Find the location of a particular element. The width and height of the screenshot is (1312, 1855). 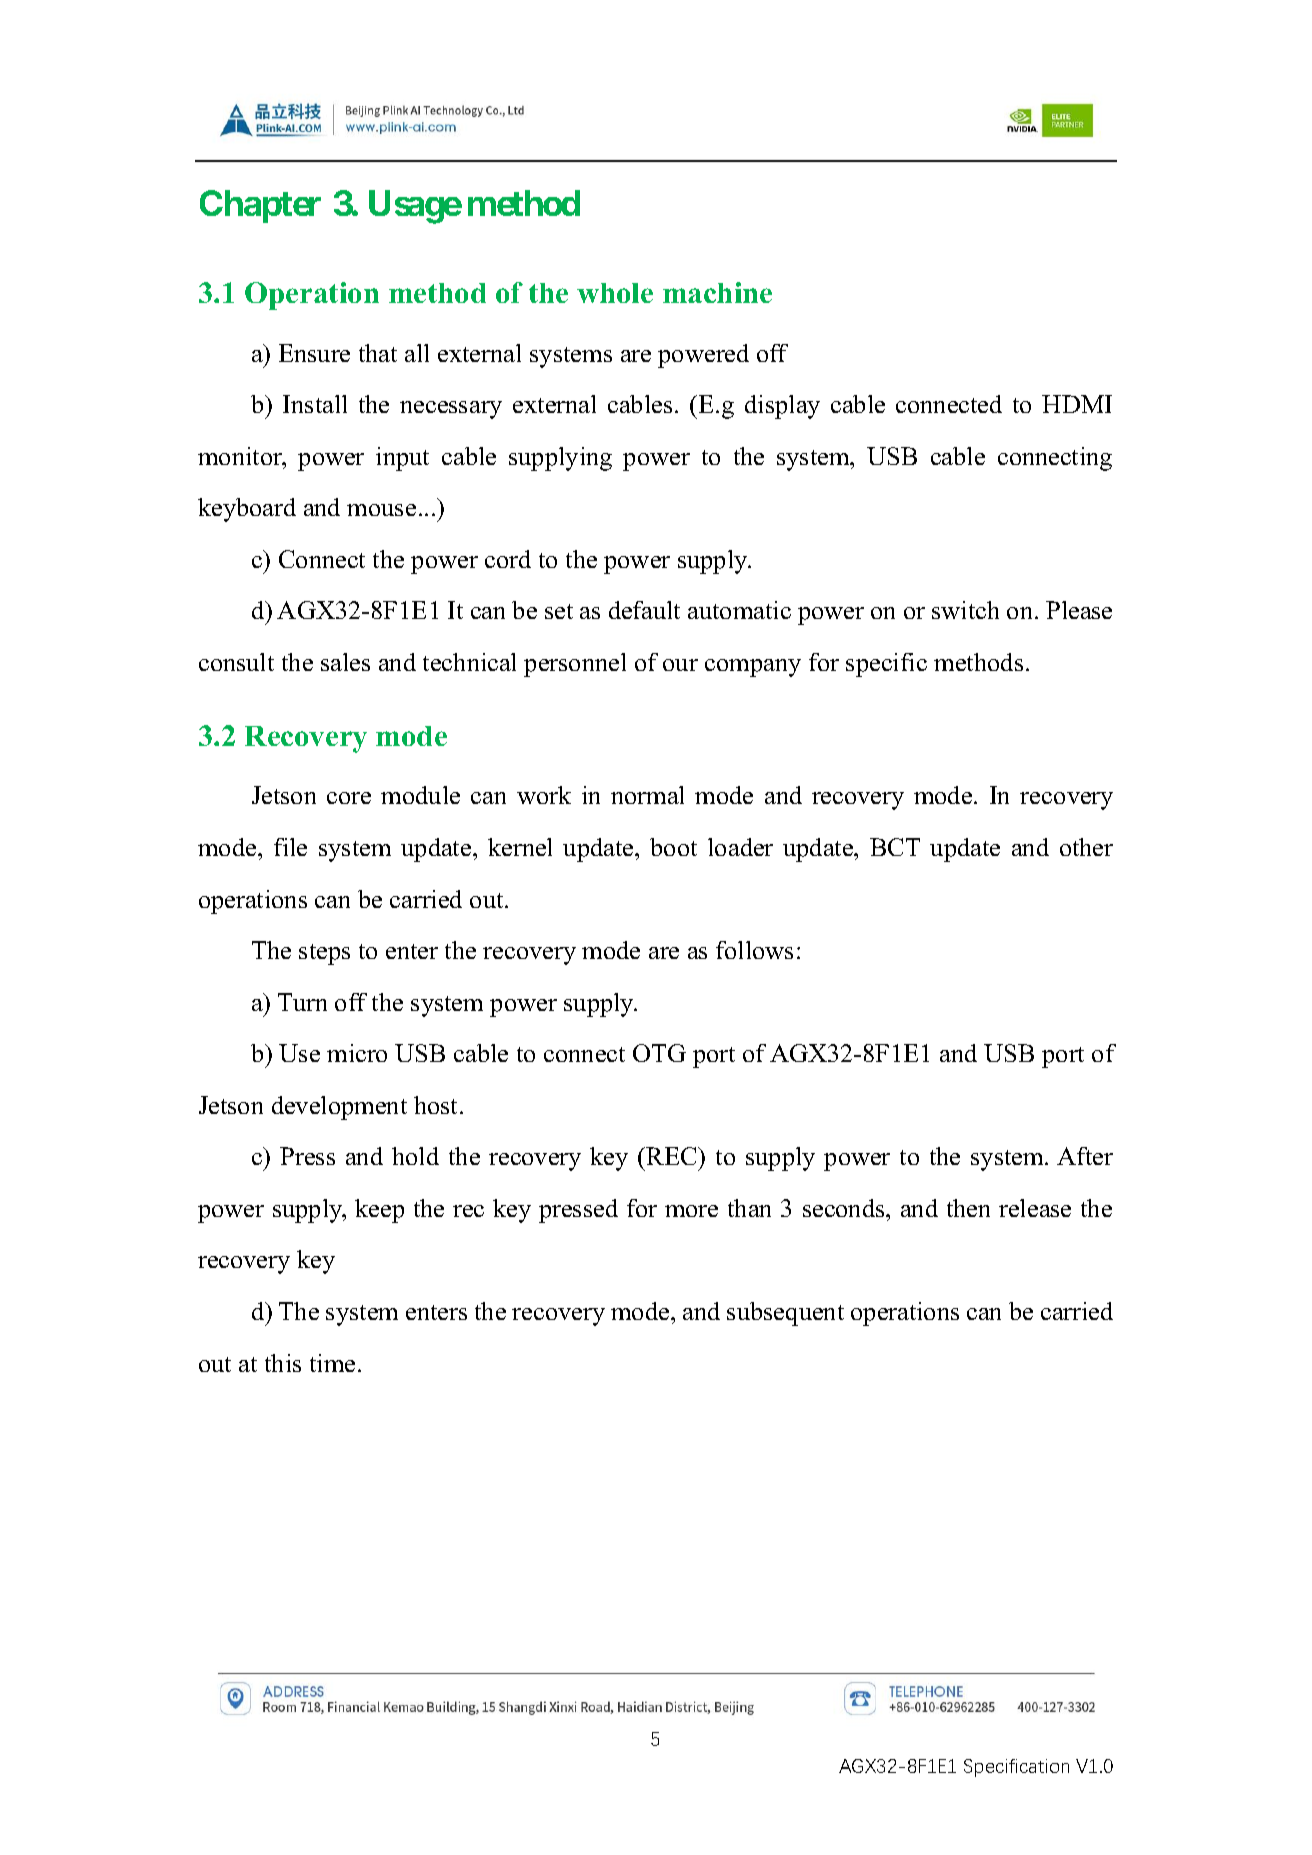

After is located at coordinates (1085, 1156).
